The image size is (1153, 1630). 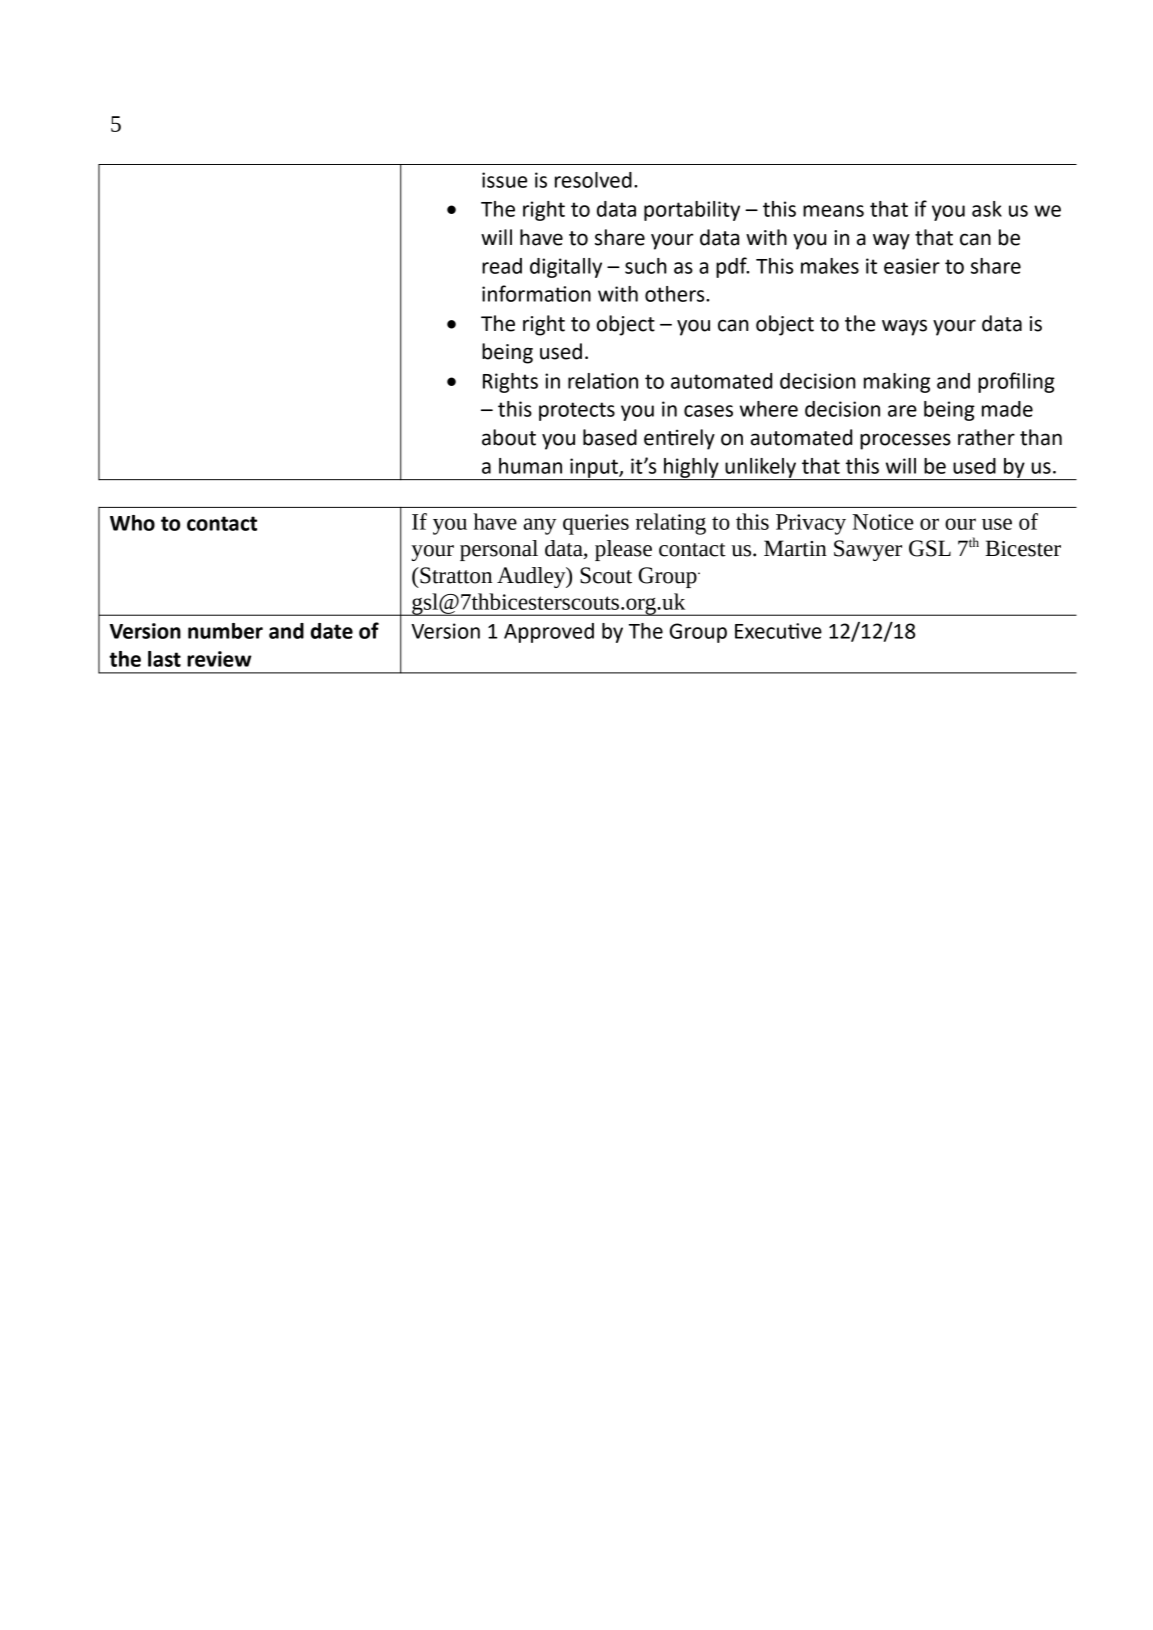 I want to click on resolved, so click(x=593, y=180).
